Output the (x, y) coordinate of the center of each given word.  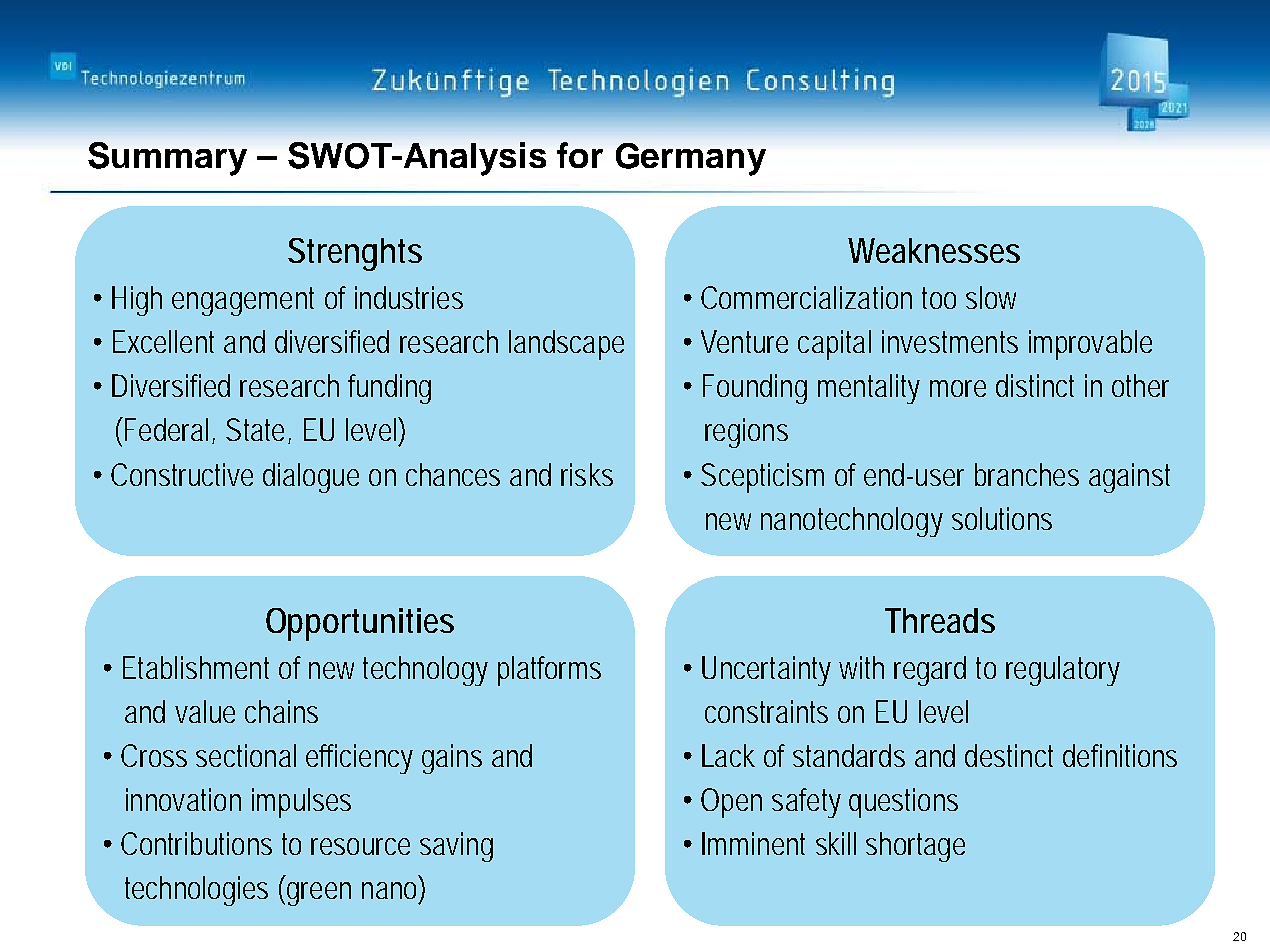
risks (587, 474)
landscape (566, 345)
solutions (1002, 518)
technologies (196, 891)
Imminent (753, 843)
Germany (691, 159)
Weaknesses (934, 250)
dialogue (311, 478)
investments (950, 341)
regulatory (1063, 671)
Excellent (163, 341)
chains (281, 711)
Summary (167, 159)
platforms (549, 671)
